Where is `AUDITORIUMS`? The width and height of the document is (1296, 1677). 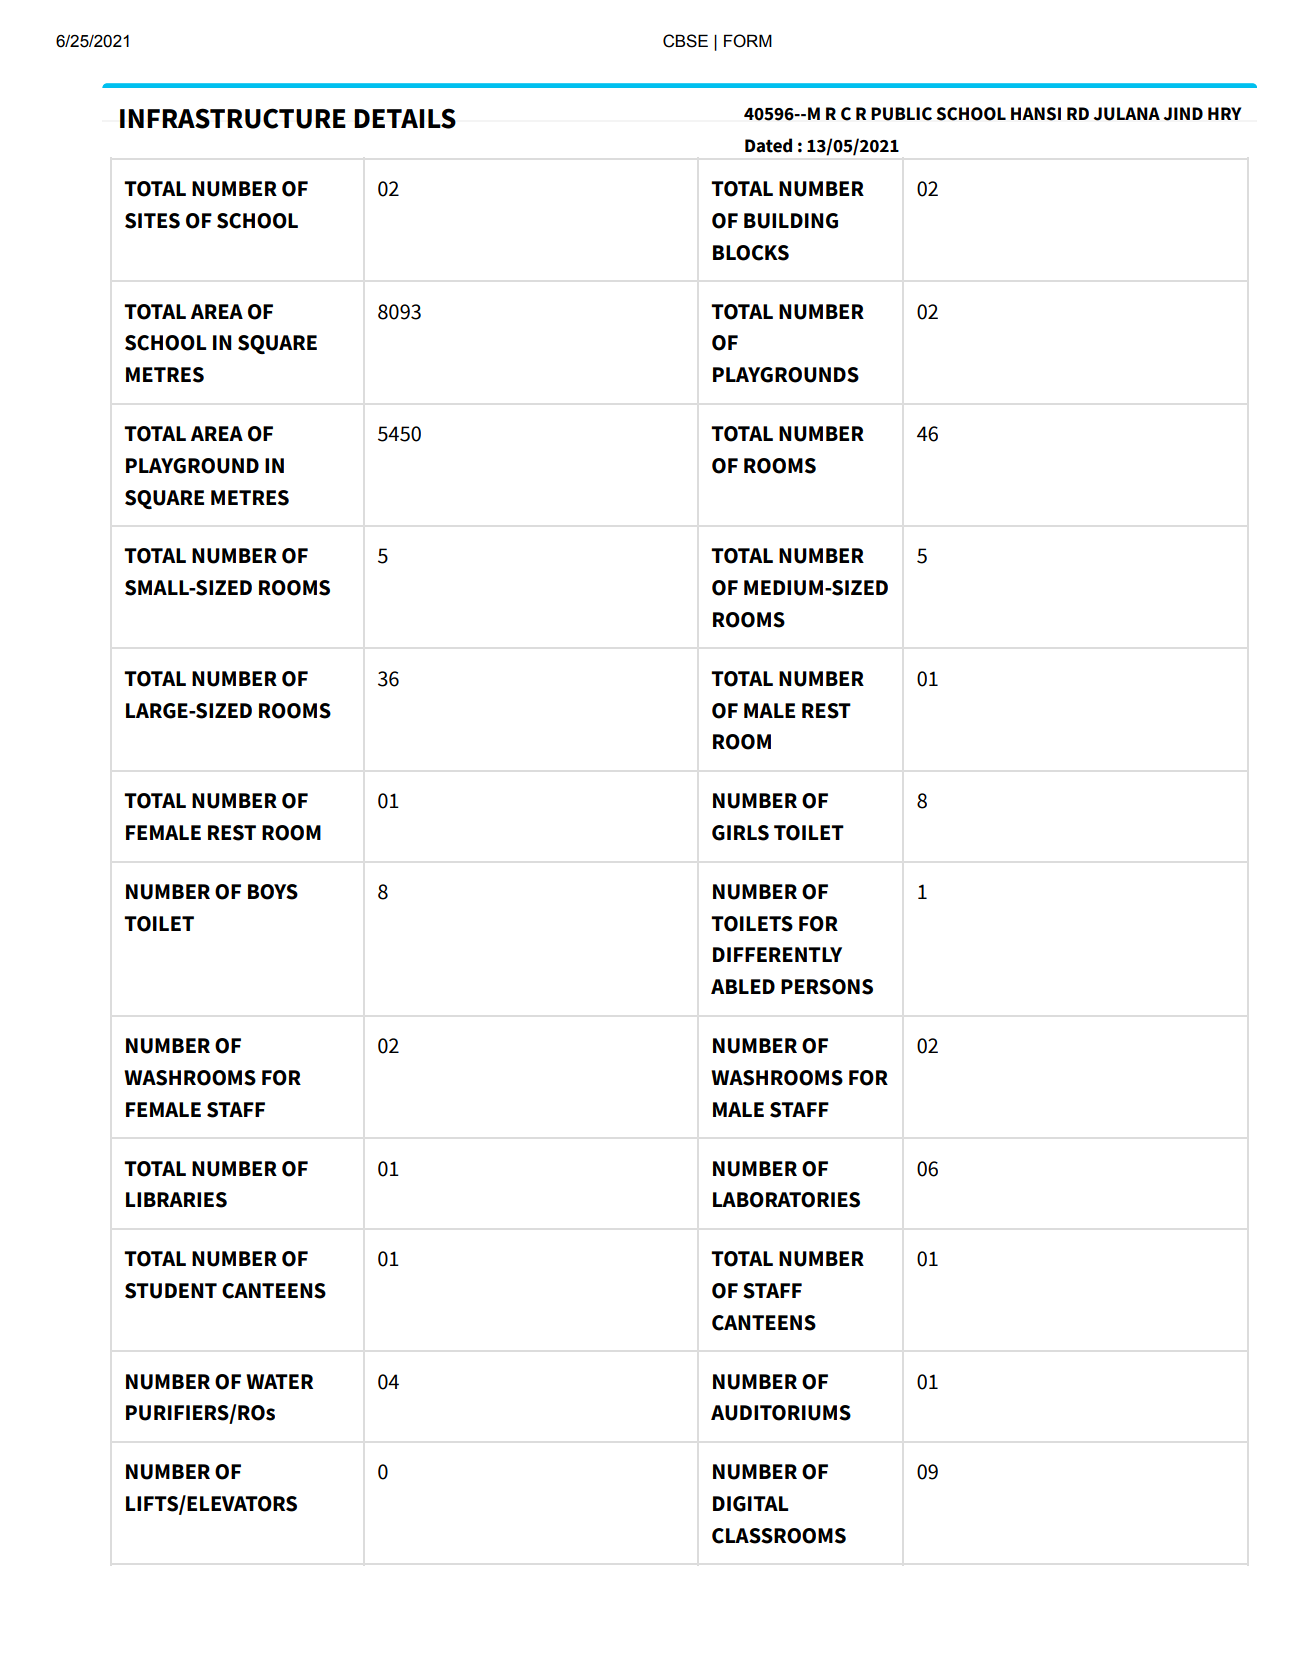
AUDITORIUMS is located at coordinates (781, 1413).
